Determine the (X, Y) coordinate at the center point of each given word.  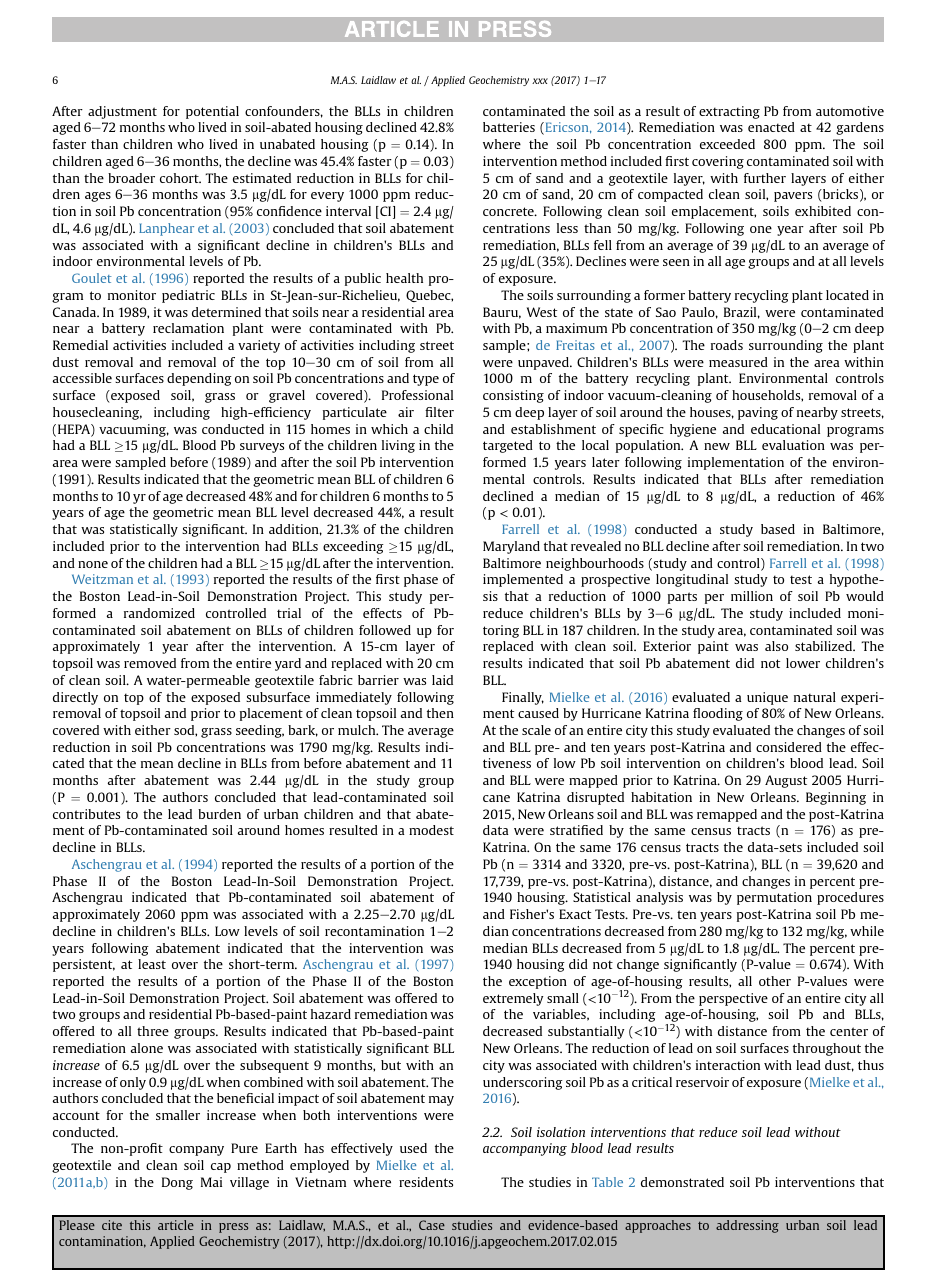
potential (212, 112)
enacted (771, 127)
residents (426, 1182)
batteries (509, 127)
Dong (177, 1183)
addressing (747, 1226)
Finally (523, 698)
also (776, 646)
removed (150, 663)
